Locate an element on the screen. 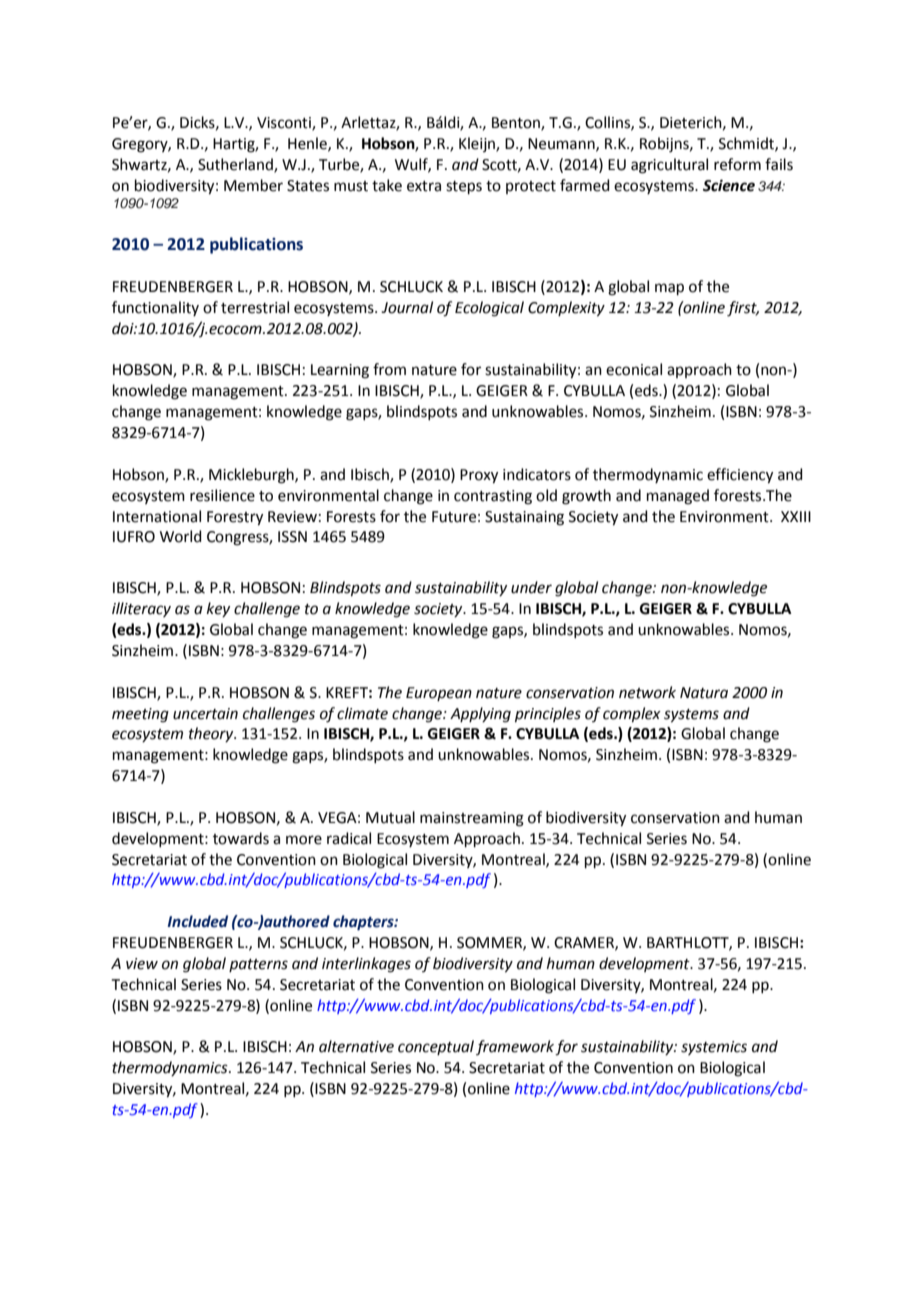 Image resolution: width=924 pixels, height=1308 pixels. conceptual is located at coordinates (436, 1047).
